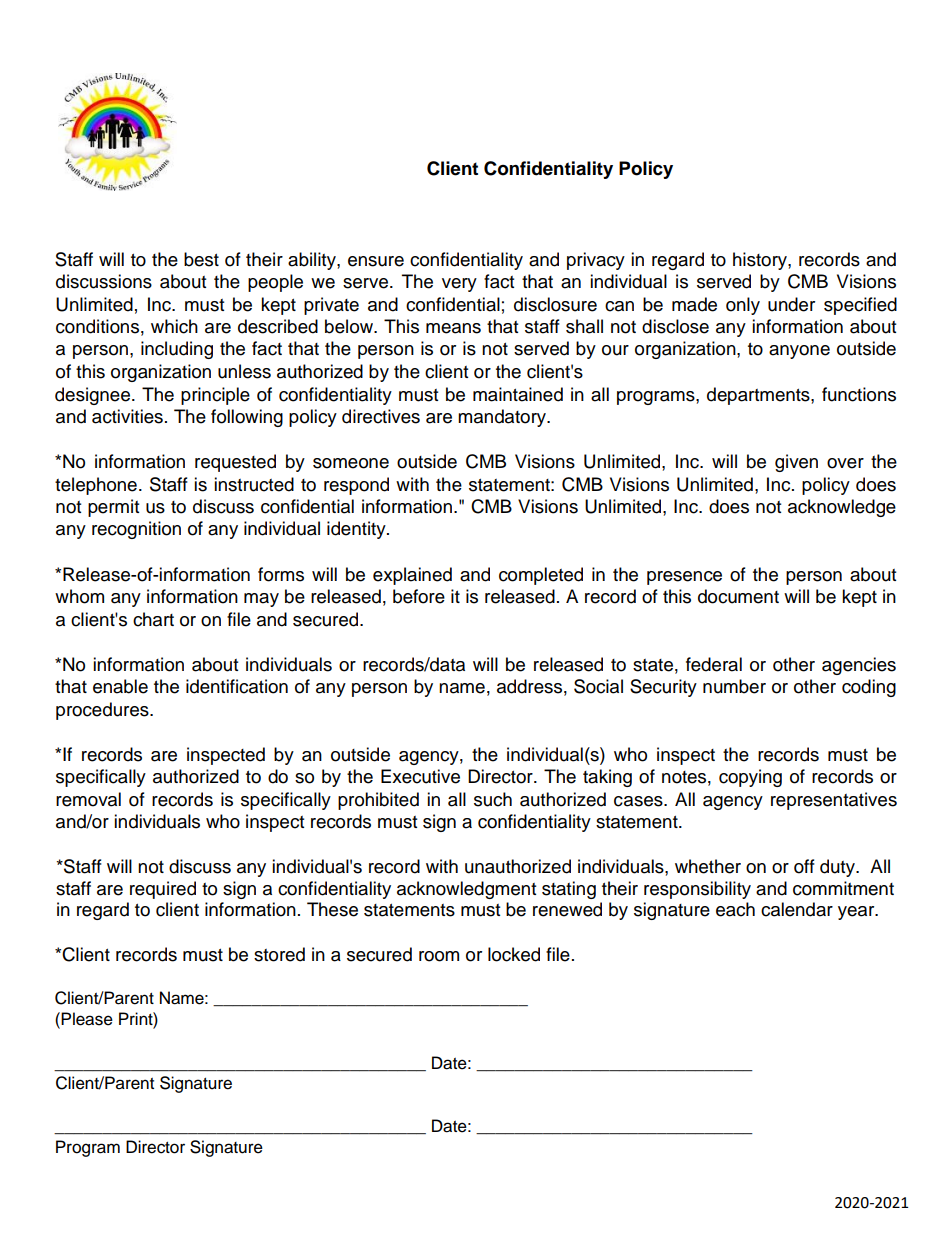  What do you see at coordinates (439, 956) in the screenshot?
I see `room` at bounding box center [439, 956].
